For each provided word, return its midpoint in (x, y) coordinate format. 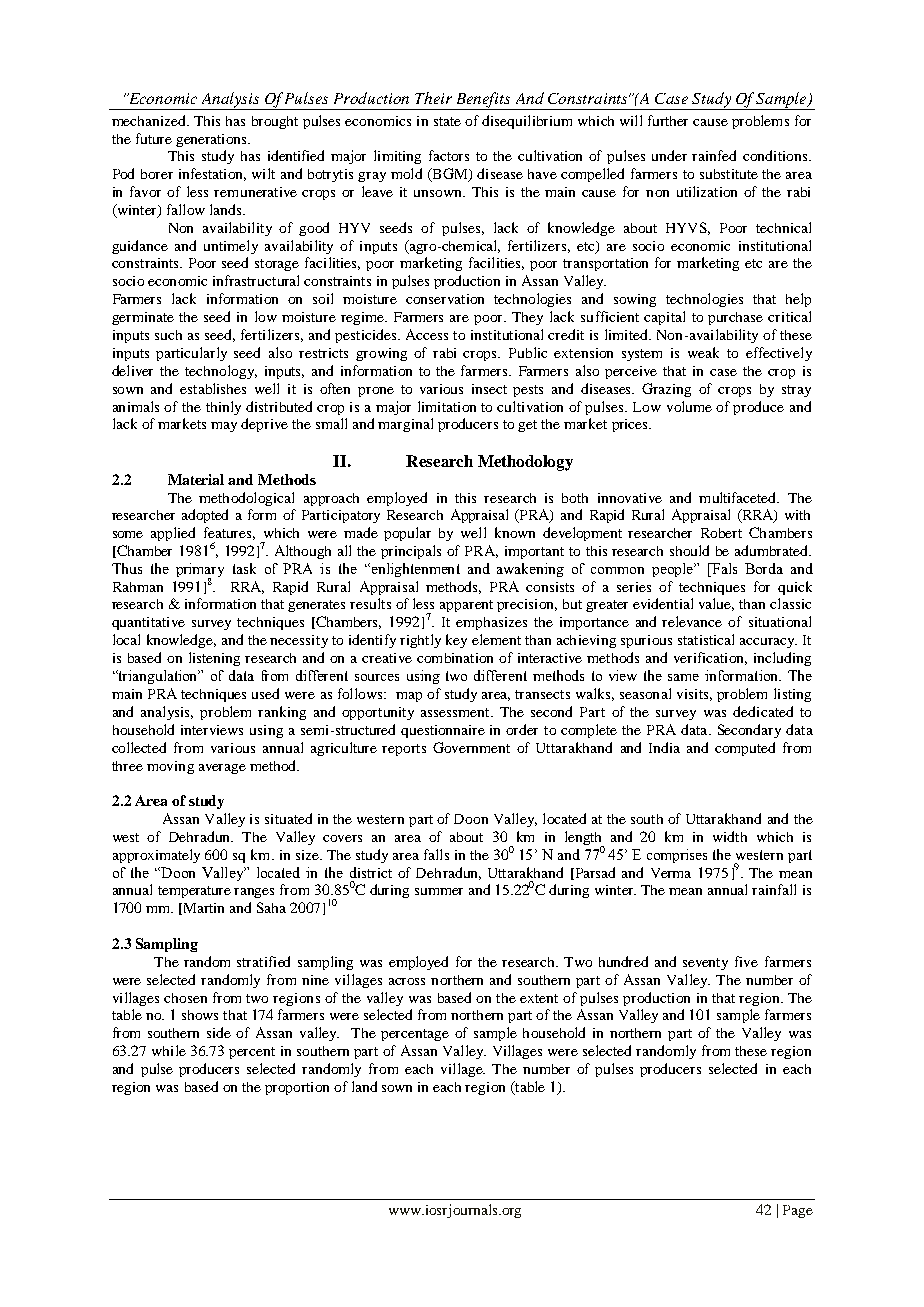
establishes (213, 388)
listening (214, 659)
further (668, 120)
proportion (297, 1088)
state (447, 121)
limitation (447, 406)
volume (689, 406)
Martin (204, 908)
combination (455, 658)
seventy (705, 964)
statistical (706, 639)
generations (212, 140)
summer (439, 891)
